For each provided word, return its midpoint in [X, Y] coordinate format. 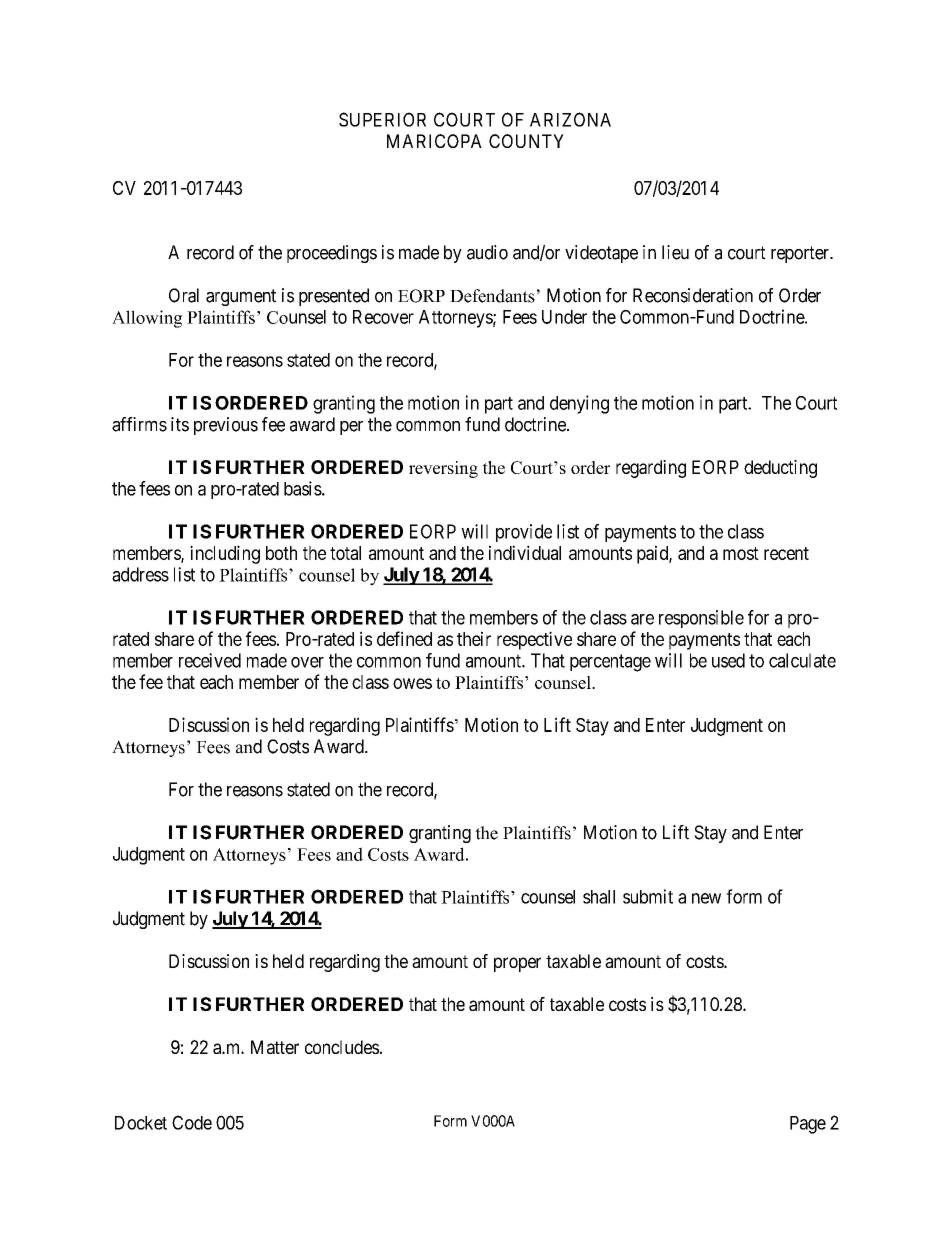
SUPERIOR [382, 119]
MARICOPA [434, 141]
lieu [675, 252]
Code [192, 1122]
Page [808, 1125]
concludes [342, 1047]
